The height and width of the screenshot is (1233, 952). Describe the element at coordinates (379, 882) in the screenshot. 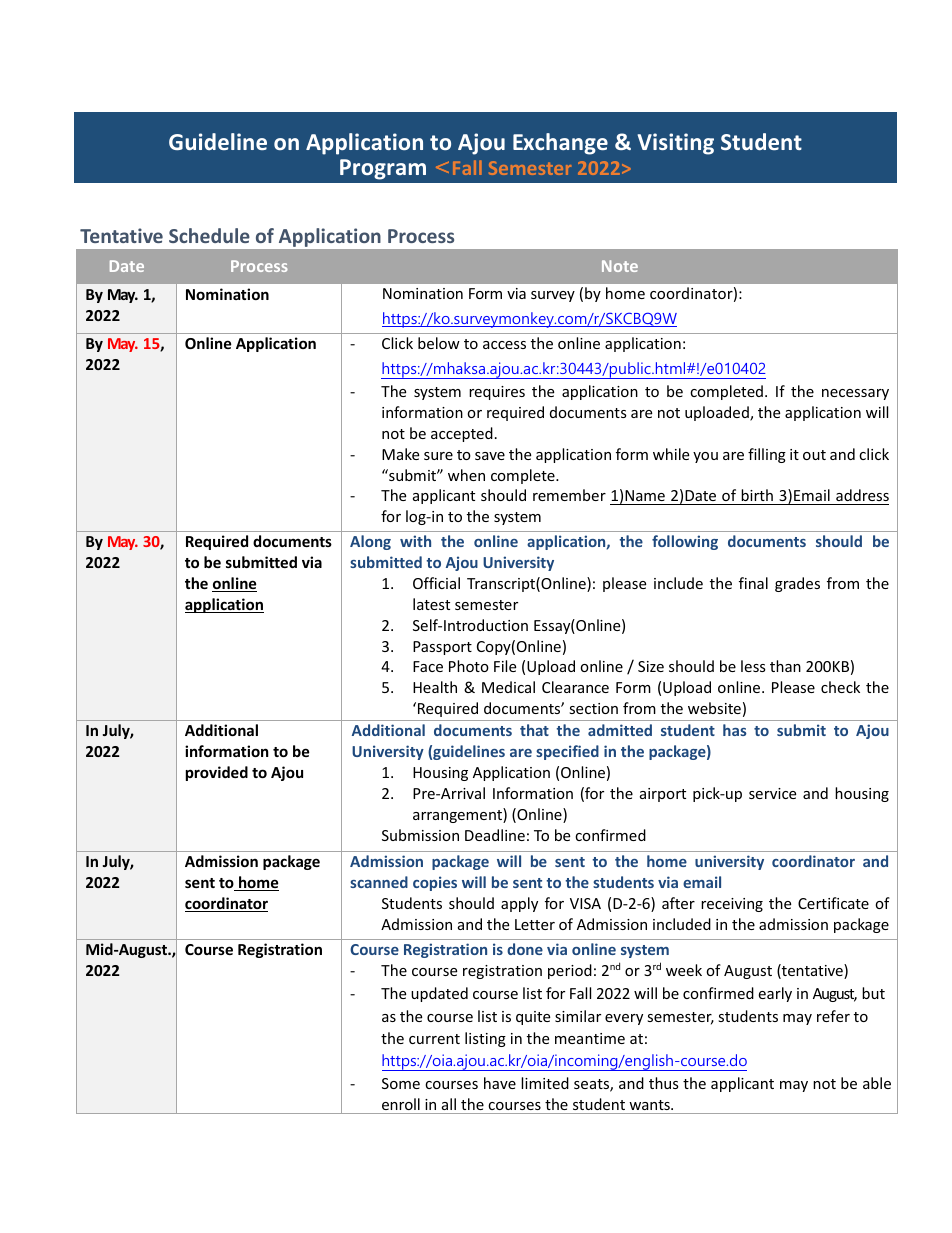

I see `scanned` at that location.
